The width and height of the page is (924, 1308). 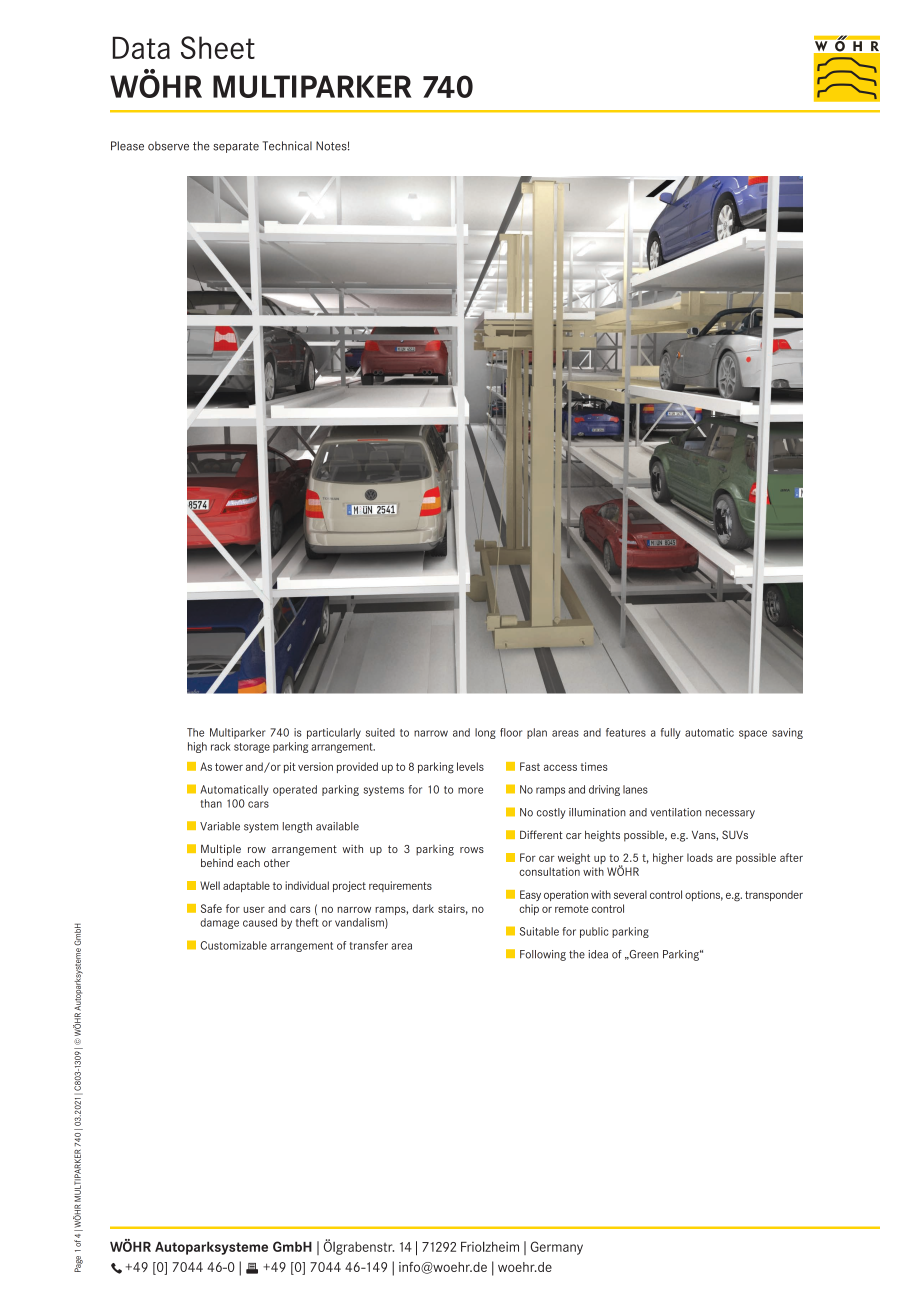 I want to click on Technical, so click(x=287, y=146).
